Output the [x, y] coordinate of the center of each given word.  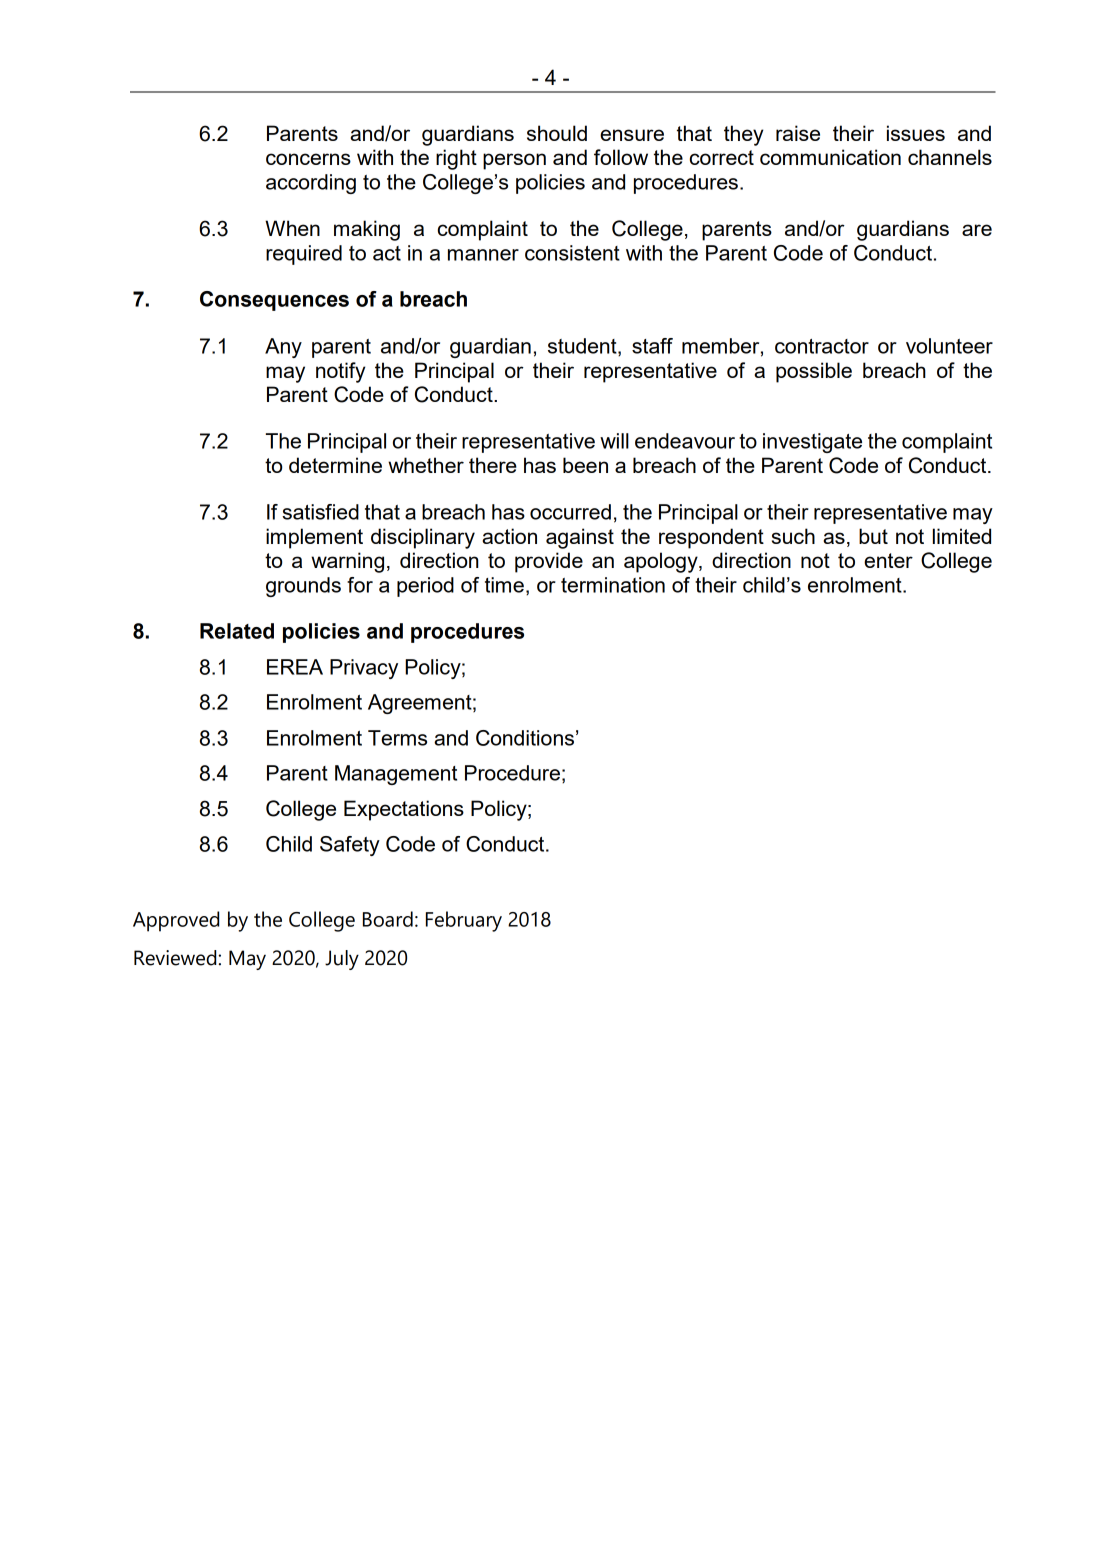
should [557, 133]
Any [283, 348]
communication [830, 157]
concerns [308, 159]
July [342, 960]
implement [314, 538]
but [873, 536]
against [580, 538]
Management [396, 775]
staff [652, 346]
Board [388, 919]
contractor [822, 346]
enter [888, 560]
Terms [397, 738]
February [464, 921]
